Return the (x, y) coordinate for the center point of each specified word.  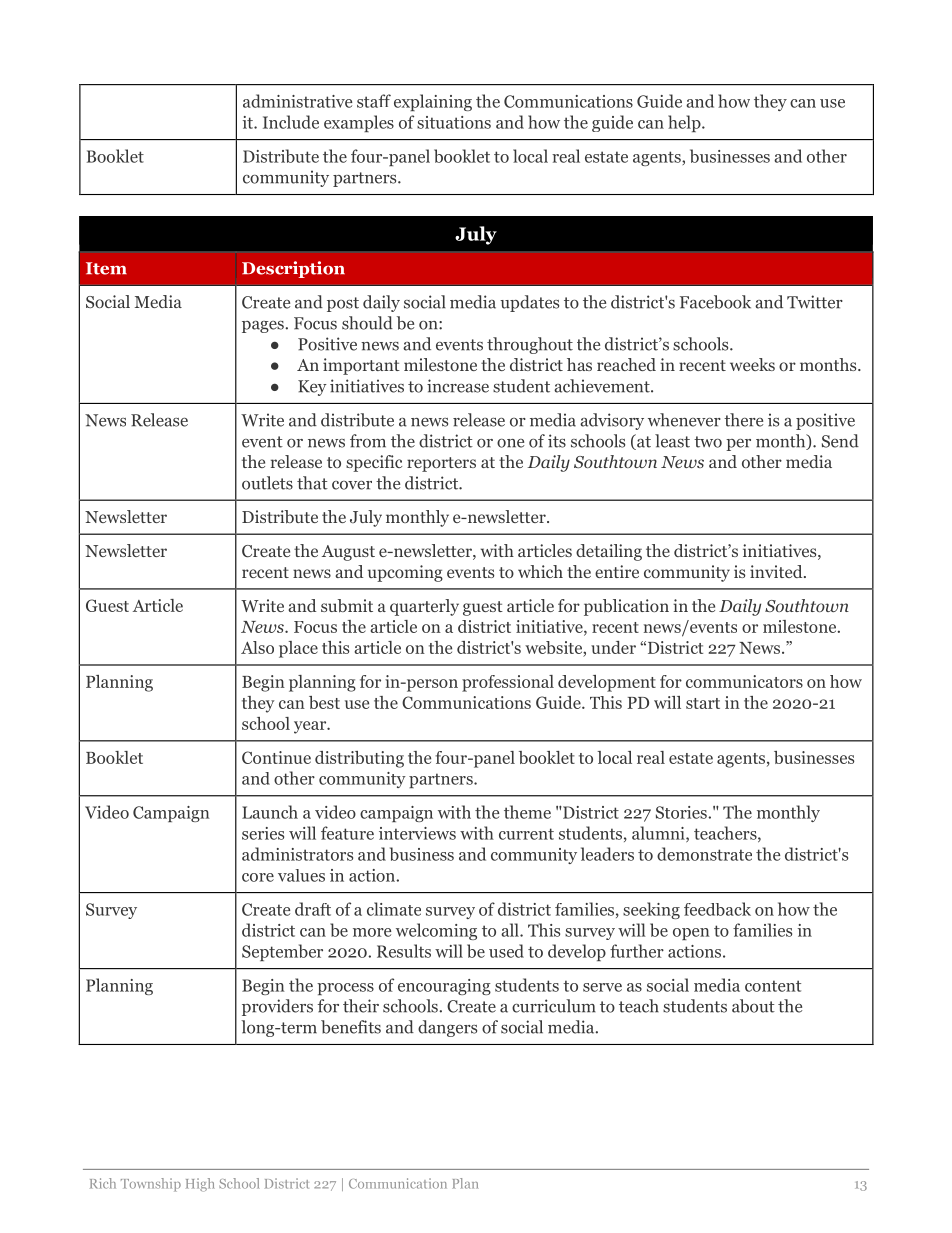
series (263, 833)
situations (454, 122)
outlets (267, 483)
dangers (447, 1028)
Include (291, 122)
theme (527, 812)
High (200, 1185)
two (708, 442)
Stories (682, 812)
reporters (441, 464)
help (685, 123)
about (753, 1006)
